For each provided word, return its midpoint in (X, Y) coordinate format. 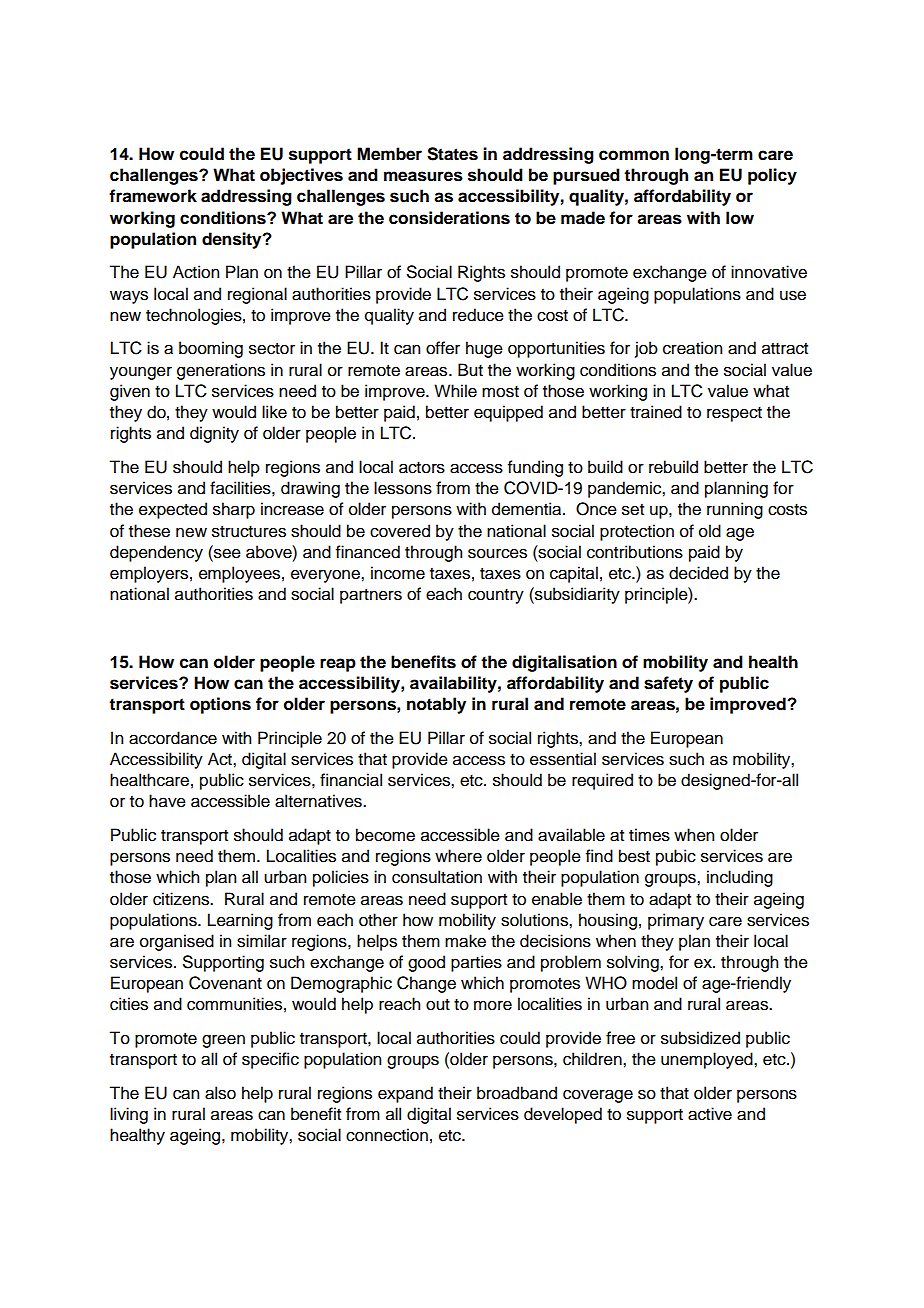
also (220, 1093)
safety (668, 684)
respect (734, 414)
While (455, 391)
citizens (182, 899)
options (220, 705)
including (740, 878)
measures (423, 176)
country (496, 596)
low (740, 218)
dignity (214, 434)
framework (153, 196)
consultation (437, 877)
